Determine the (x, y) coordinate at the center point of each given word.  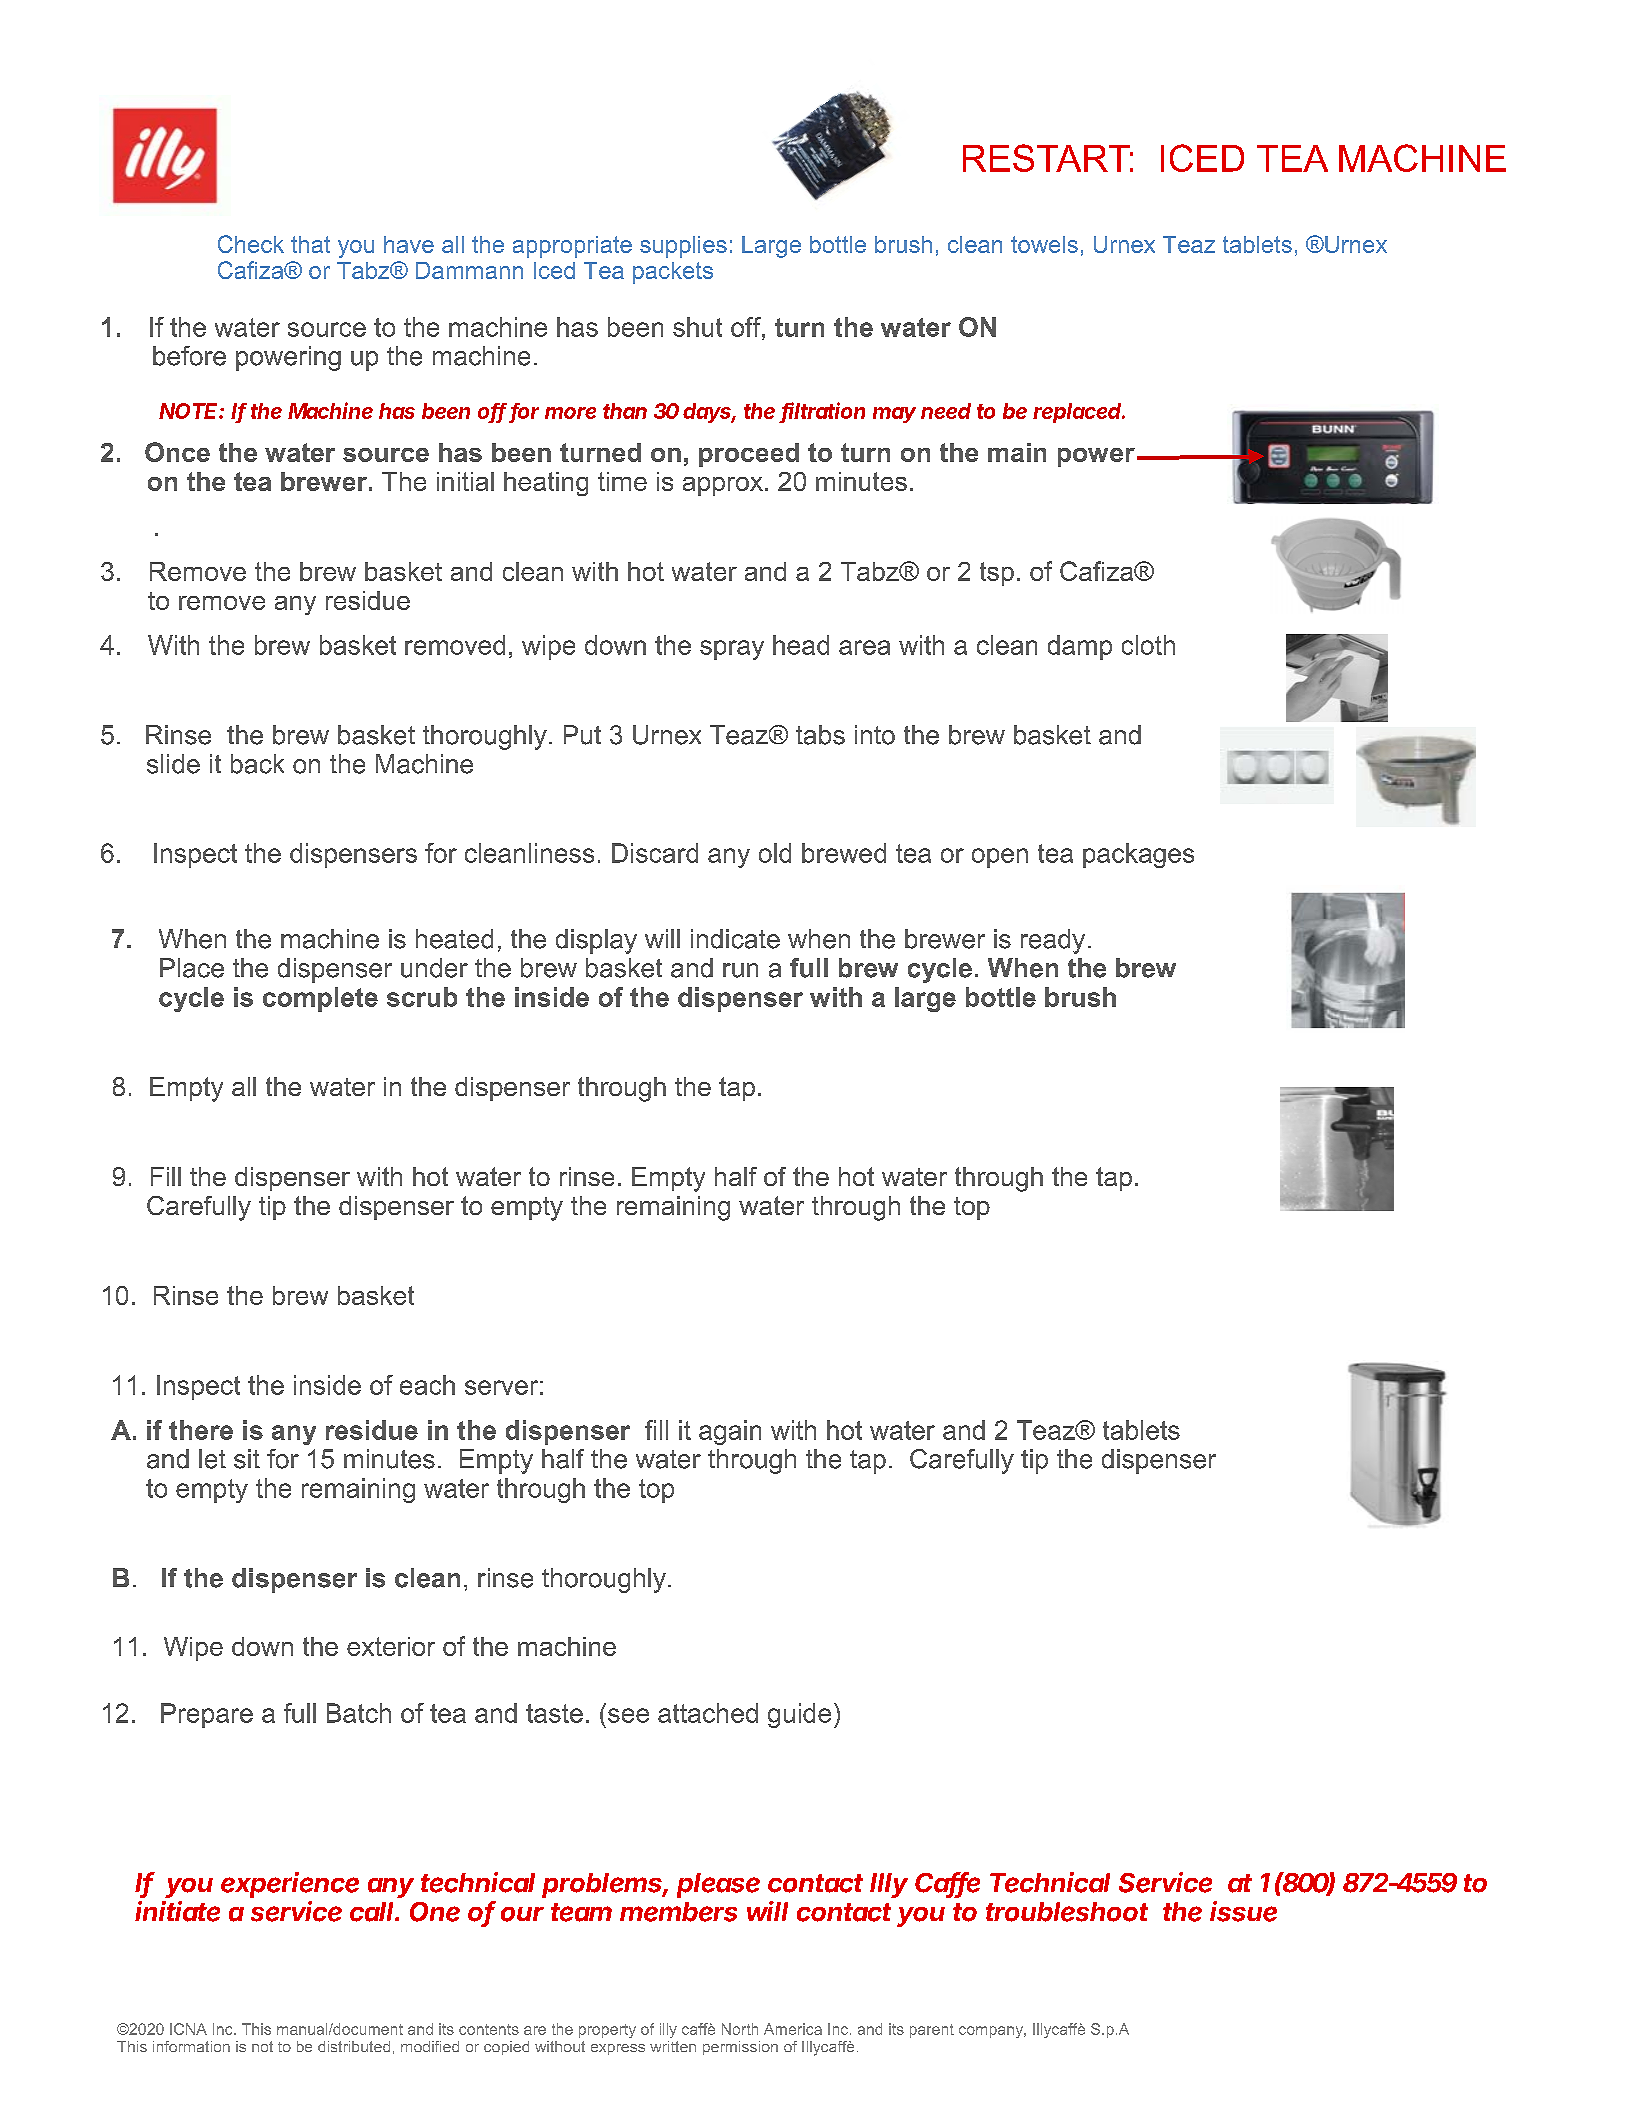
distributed (354, 2046)
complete (320, 999)
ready (1053, 941)
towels (1044, 244)
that (310, 244)
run (740, 970)
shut (697, 327)
